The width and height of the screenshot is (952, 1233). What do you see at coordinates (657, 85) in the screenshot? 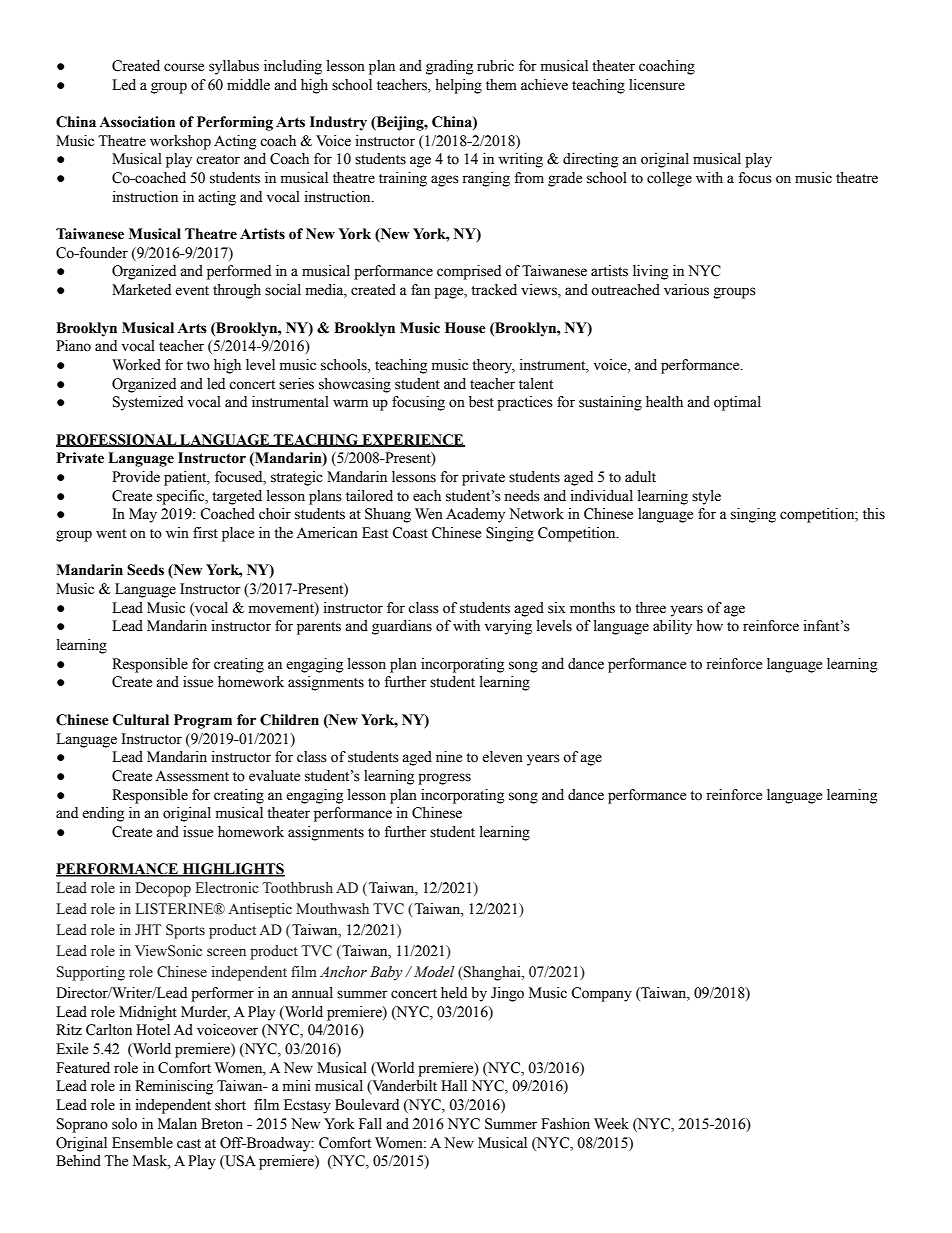
I see `licensure` at bounding box center [657, 85].
